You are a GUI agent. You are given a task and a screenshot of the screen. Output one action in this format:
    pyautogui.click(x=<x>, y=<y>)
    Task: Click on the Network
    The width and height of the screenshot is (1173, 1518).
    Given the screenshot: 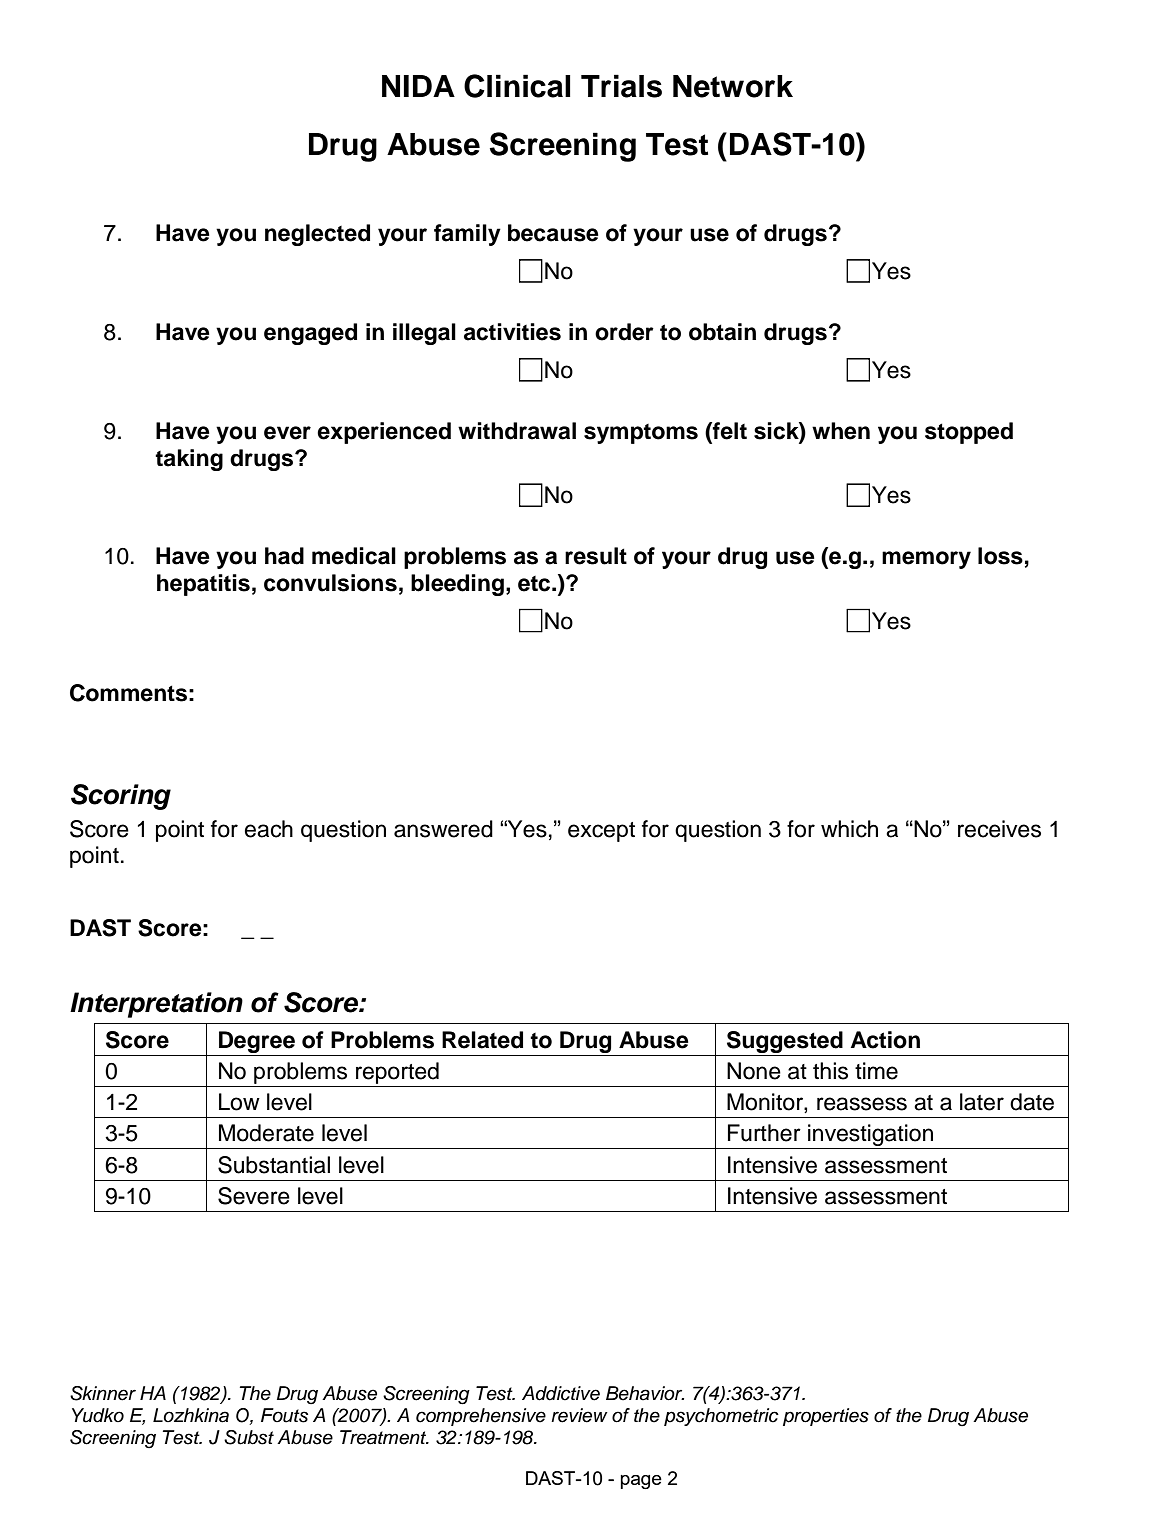 What is the action you would take?
    pyautogui.click(x=733, y=86)
